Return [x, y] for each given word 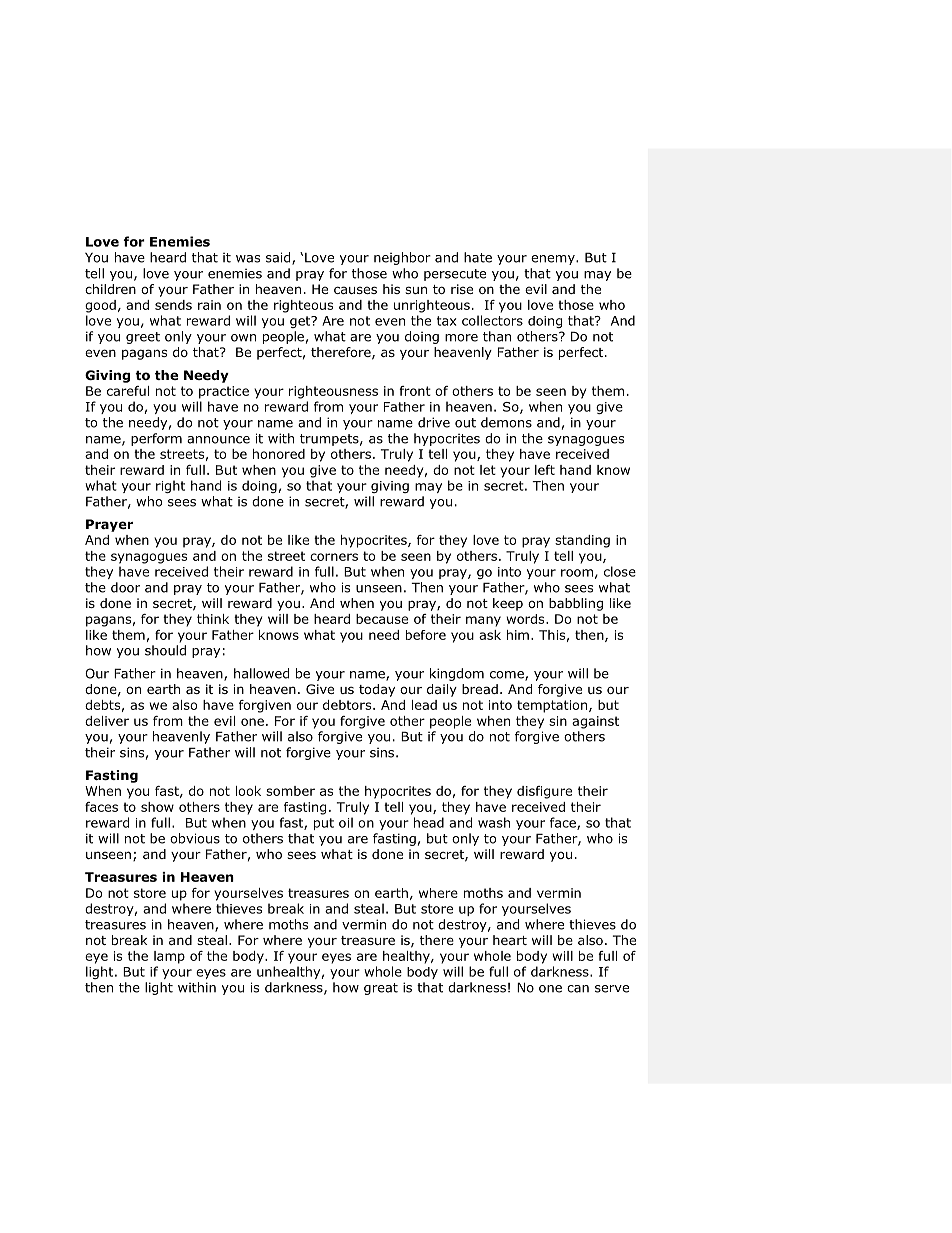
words [526, 619]
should [165, 650]
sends [173, 305]
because [382, 619]
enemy [554, 260]
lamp [169, 957]
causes [355, 290]
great [381, 989]
